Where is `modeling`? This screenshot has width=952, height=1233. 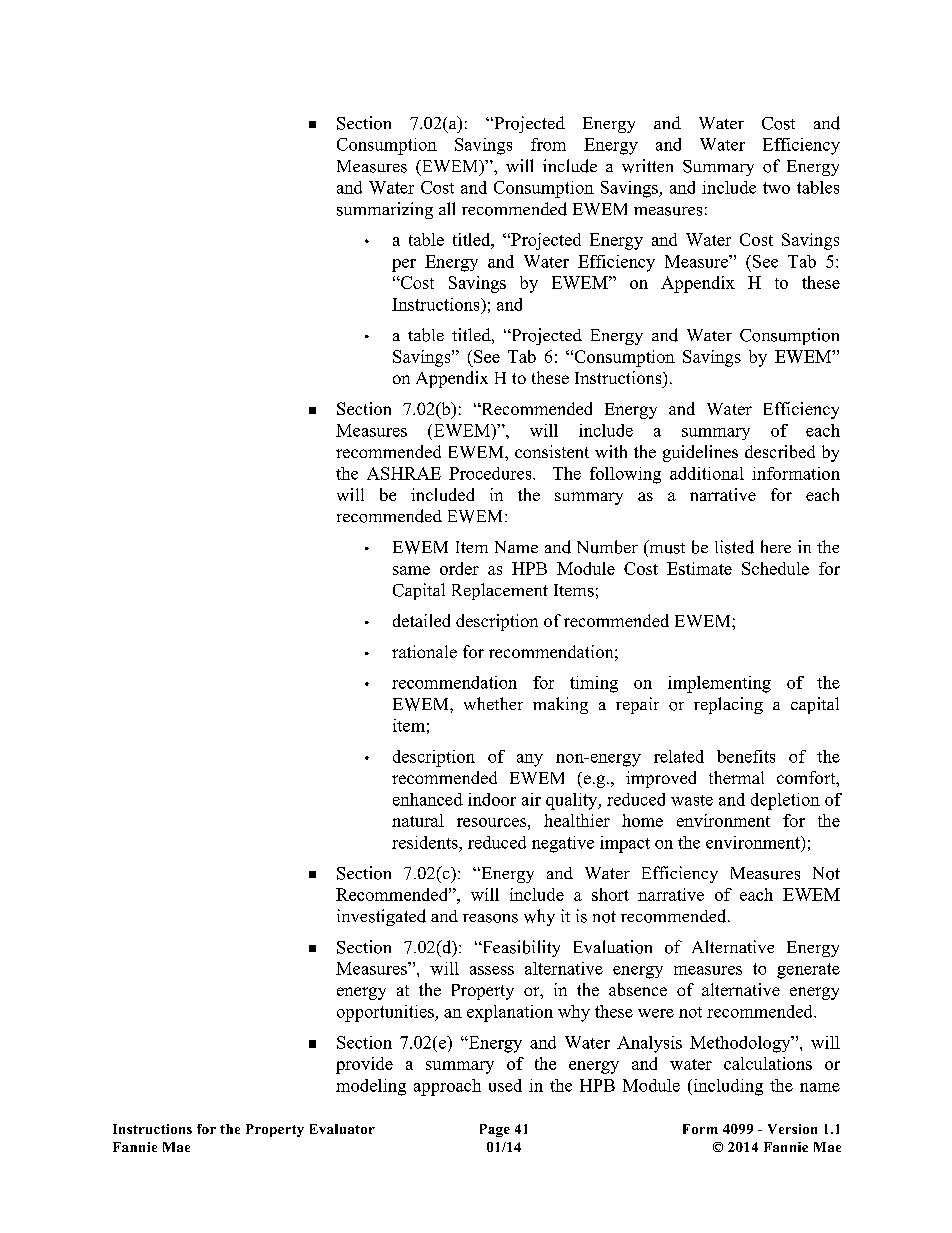 modeling is located at coordinates (371, 1087).
